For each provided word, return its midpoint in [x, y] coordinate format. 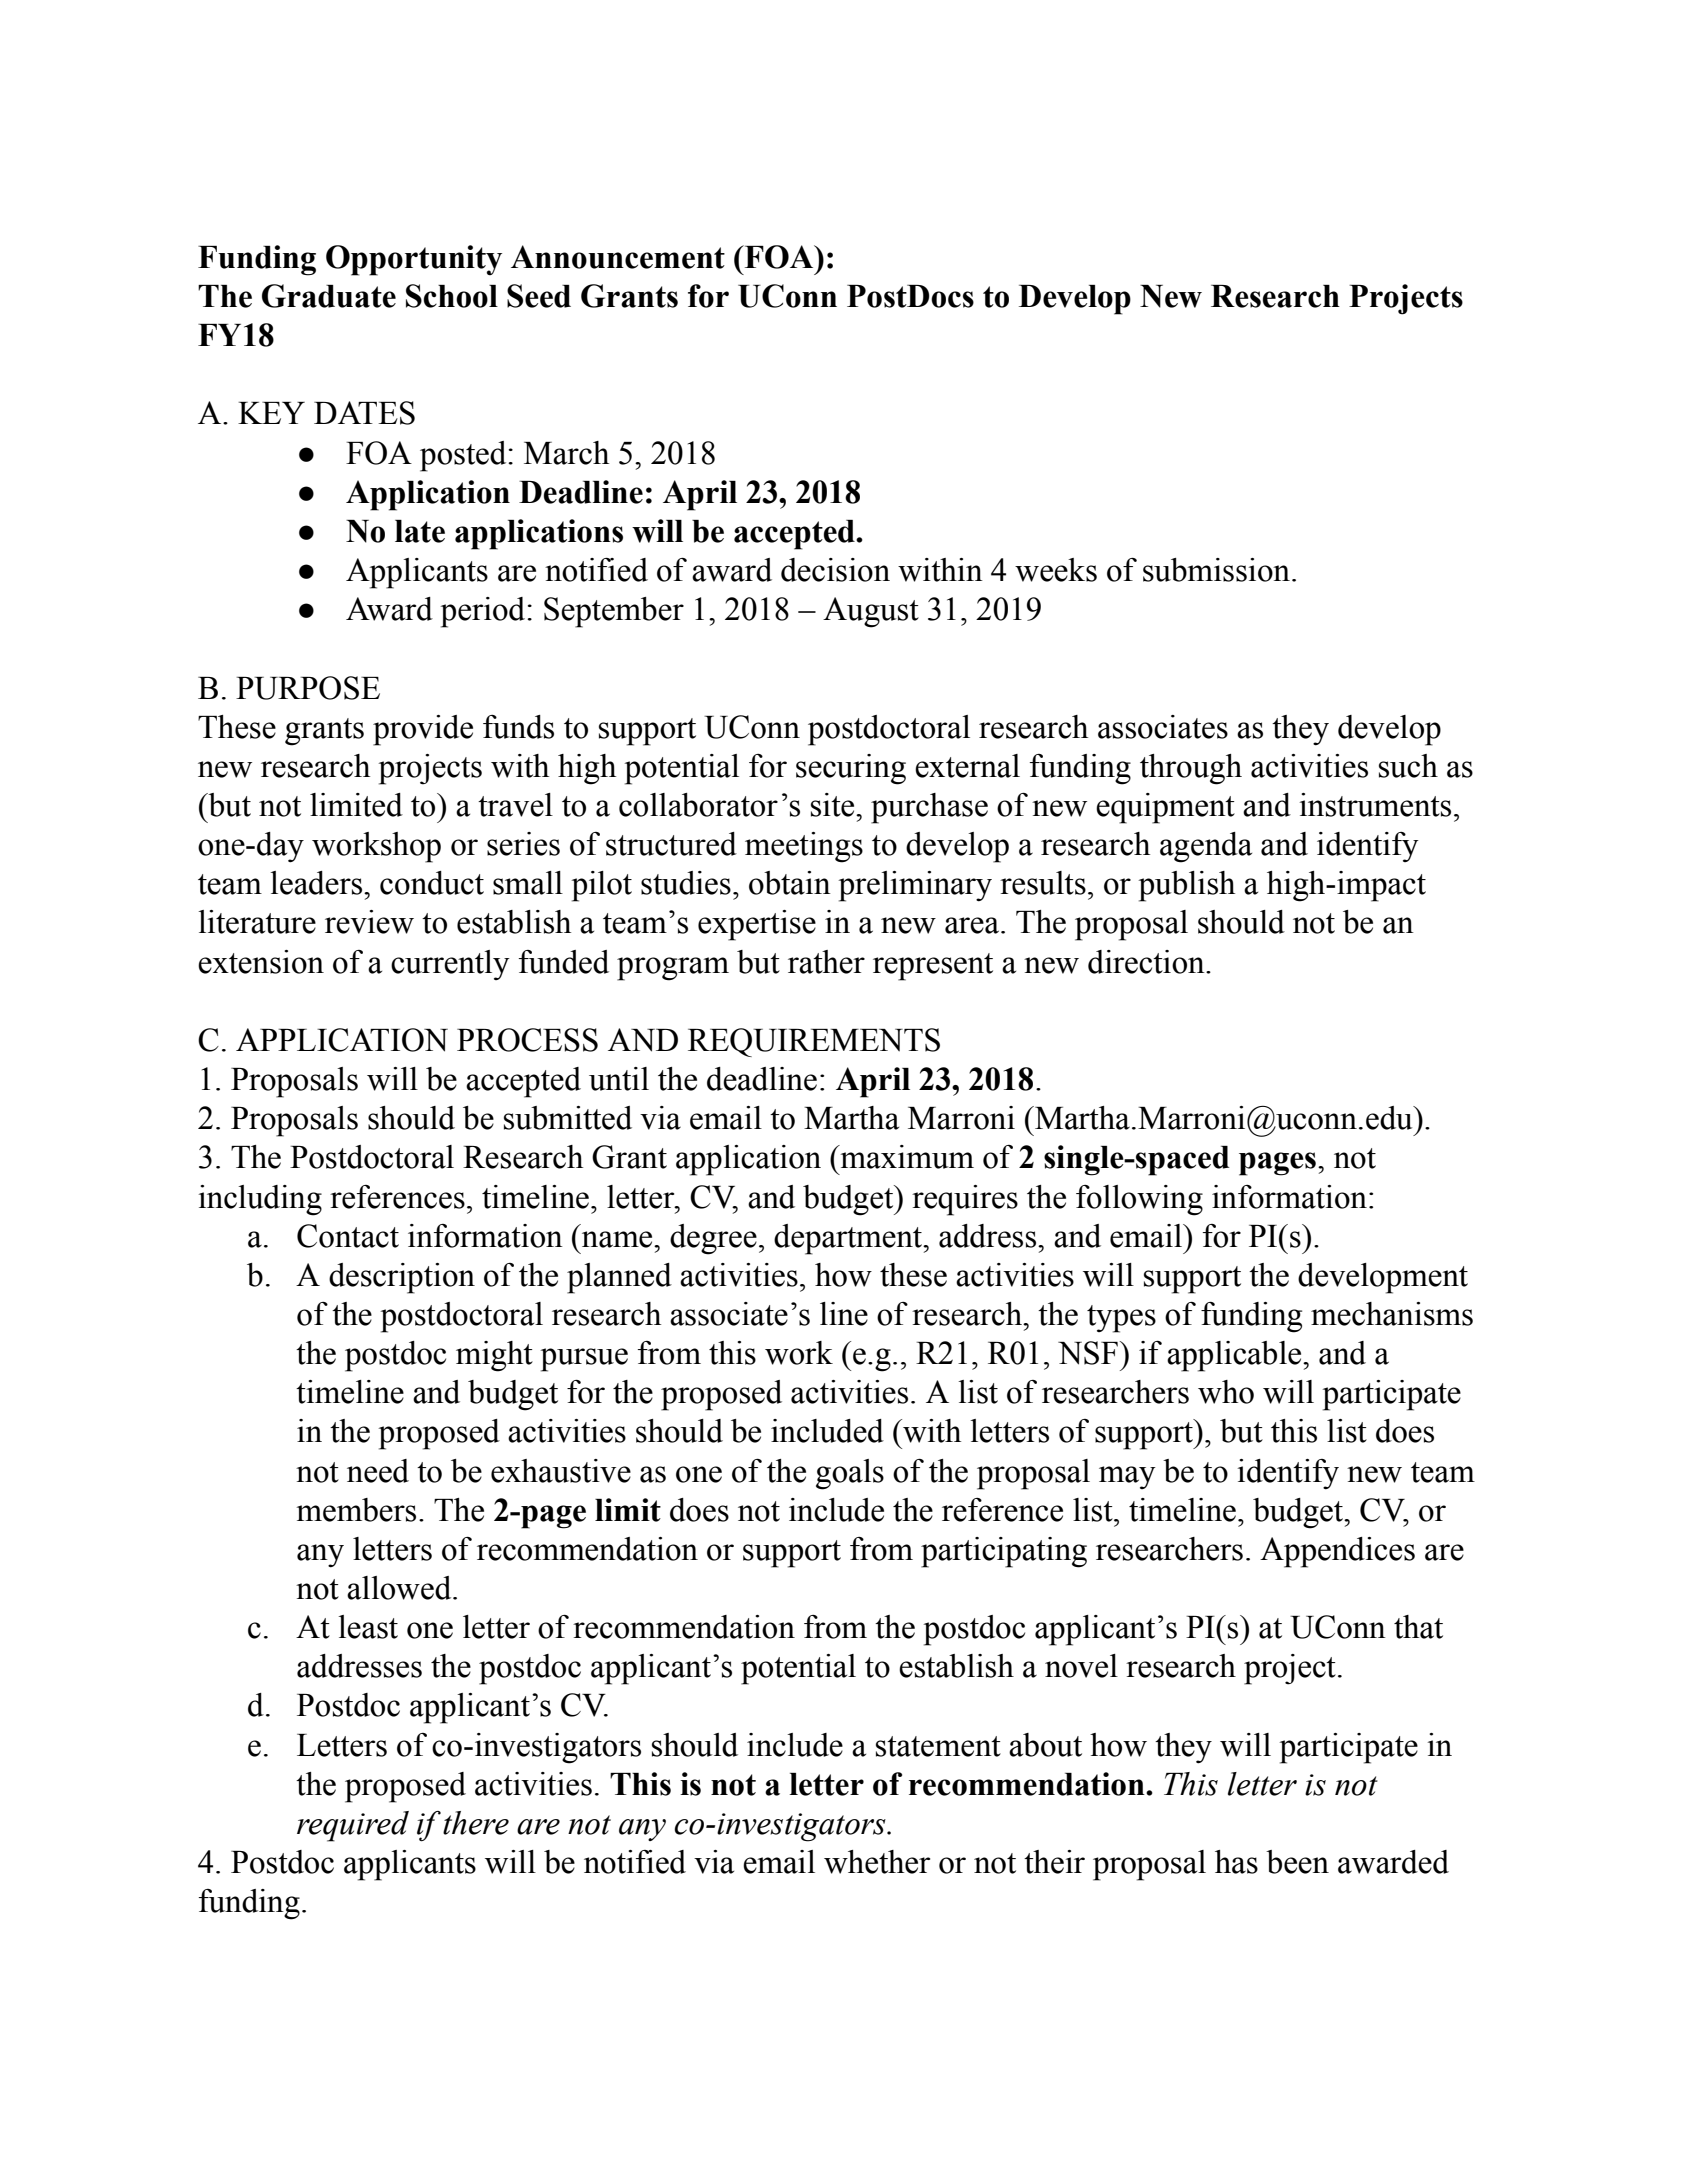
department [849, 1239]
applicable [1235, 1356]
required [353, 1826]
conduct [432, 883]
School [452, 296]
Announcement [618, 257]
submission [1216, 570]
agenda [1206, 847]
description [402, 1278]
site [834, 805]
